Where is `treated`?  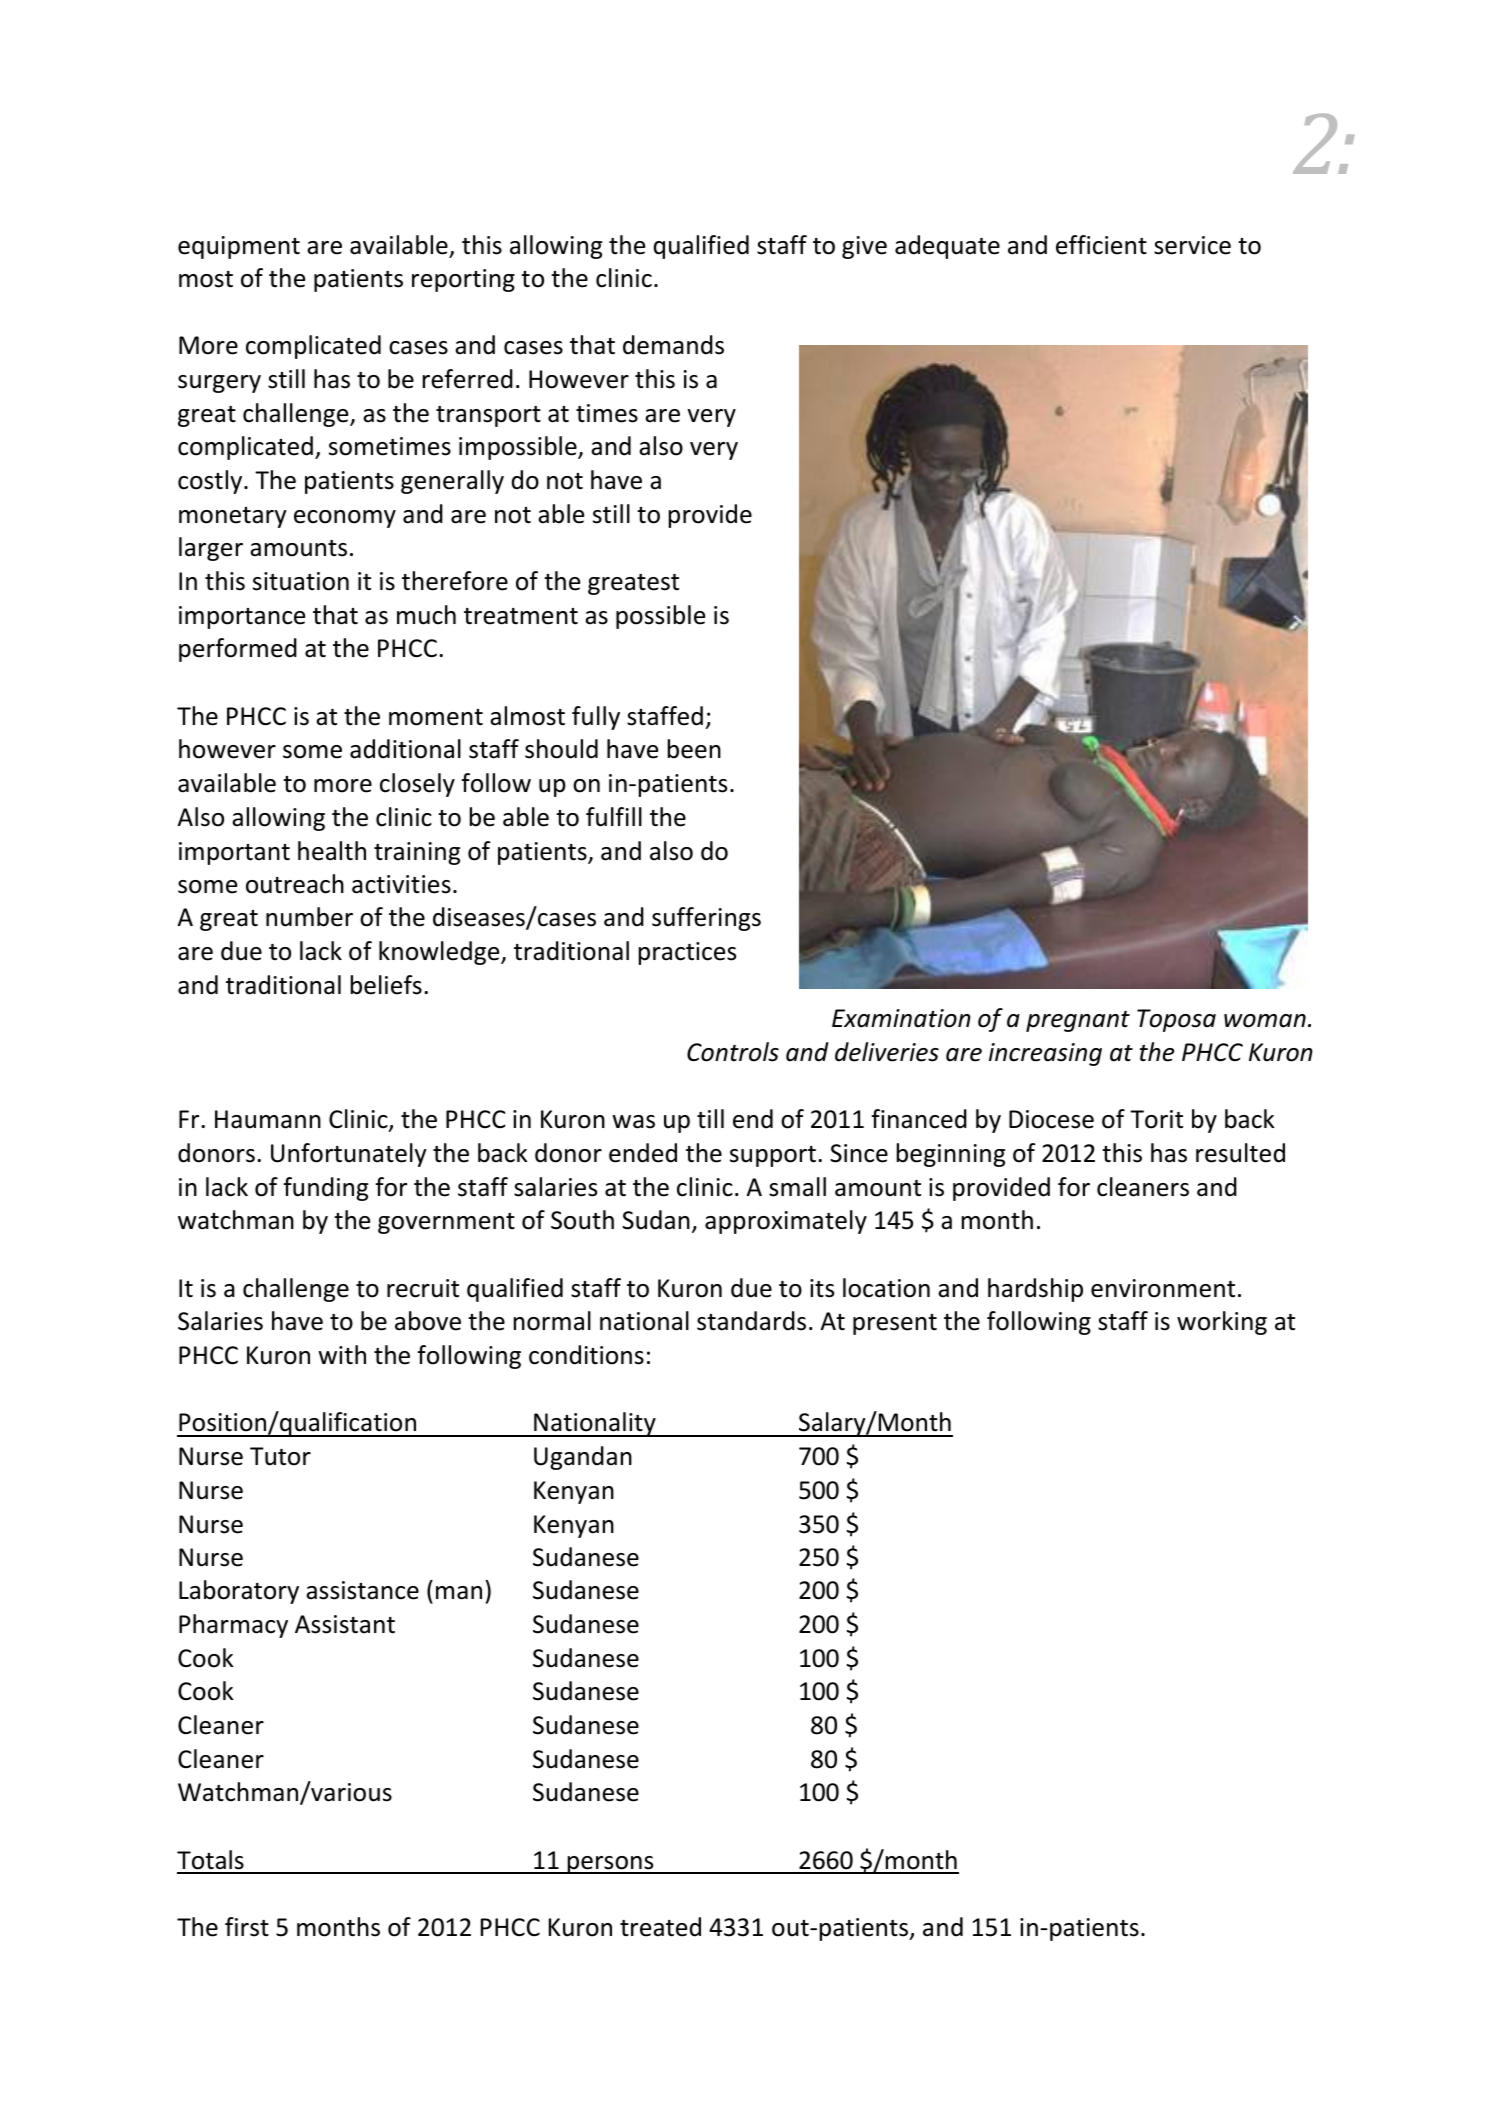
treated is located at coordinates (660, 1927).
